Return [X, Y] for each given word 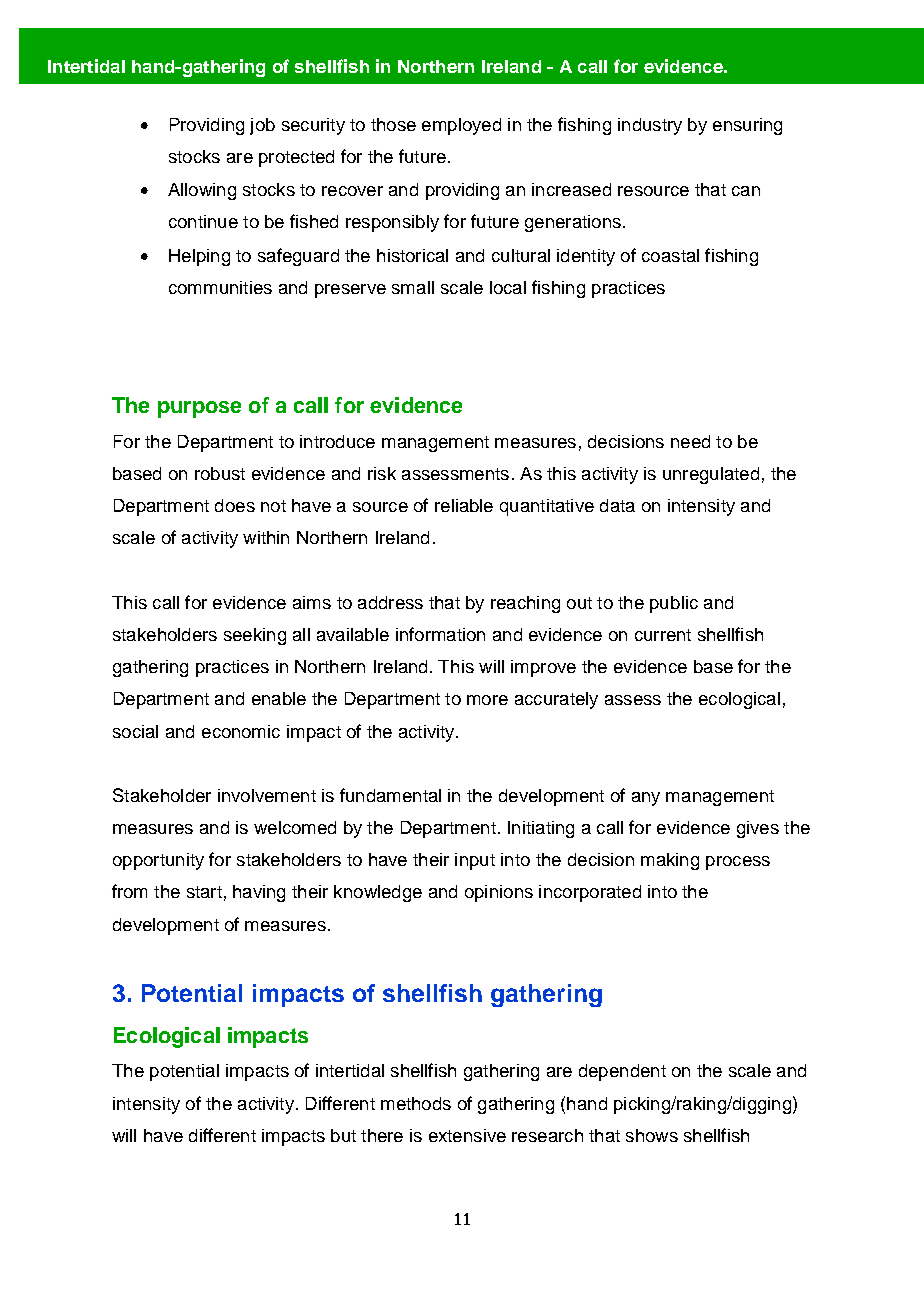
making [670, 861]
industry [650, 126]
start [204, 892]
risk [382, 473]
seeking [255, 636]
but [343, 1135]
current [663, 635]
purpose [199, 409]
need [690, 441]
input [475, 861]
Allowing [202, 191]
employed [461, 126]
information [440, 634]
